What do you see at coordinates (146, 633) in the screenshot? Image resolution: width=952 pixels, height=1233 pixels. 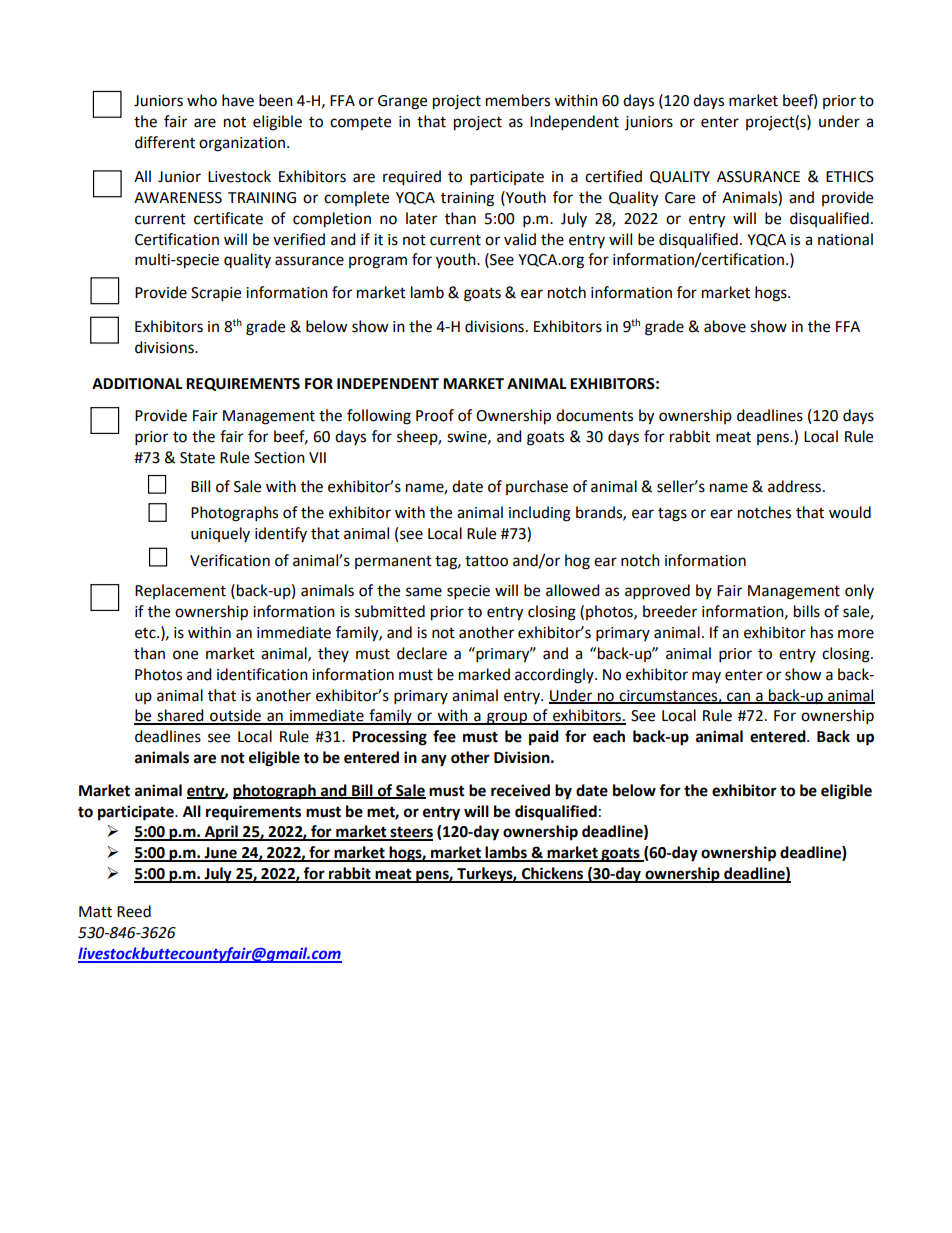 I see `etc` at bounding box center [146, 633].
